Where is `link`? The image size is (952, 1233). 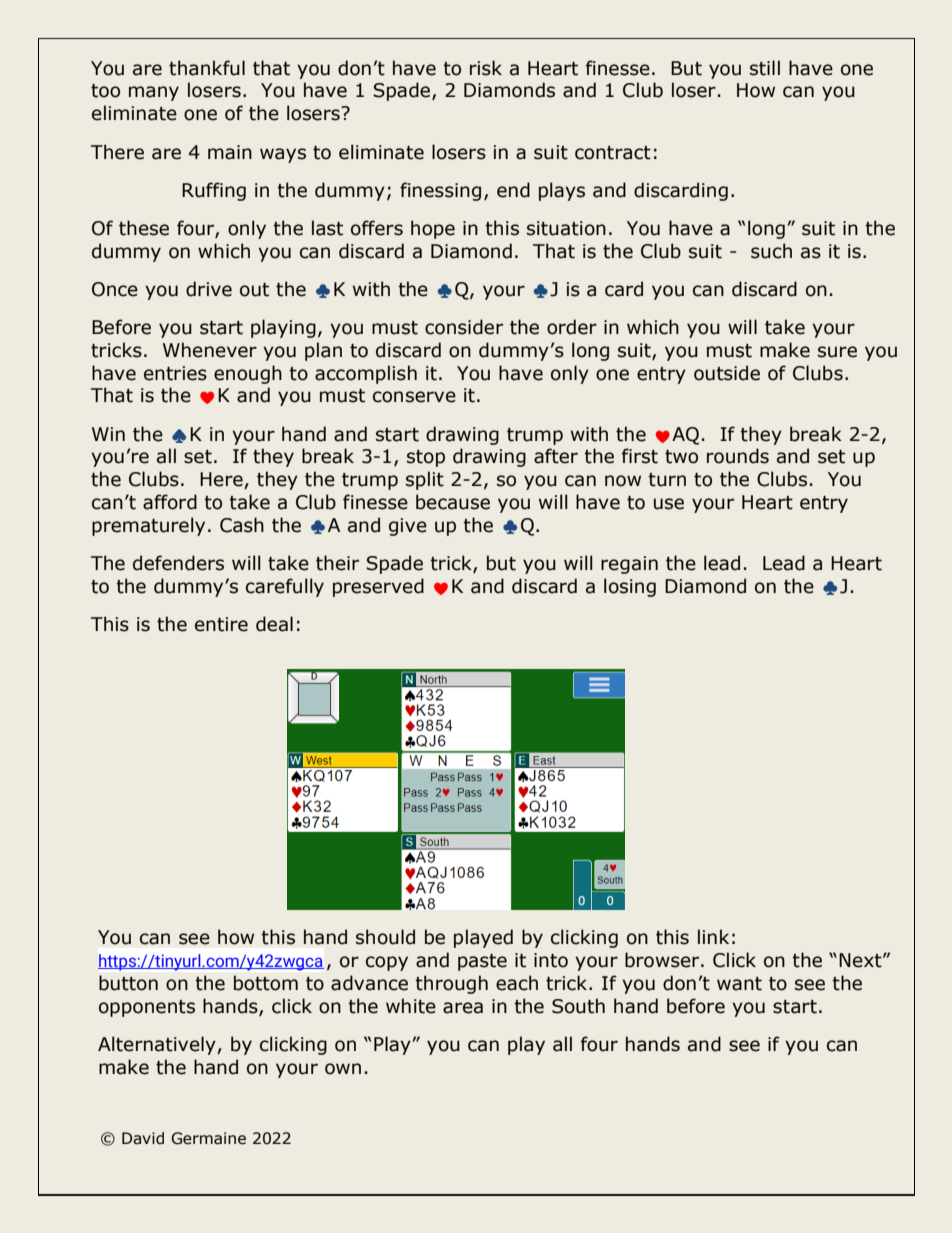
link is located at coordinates (713, 936).
